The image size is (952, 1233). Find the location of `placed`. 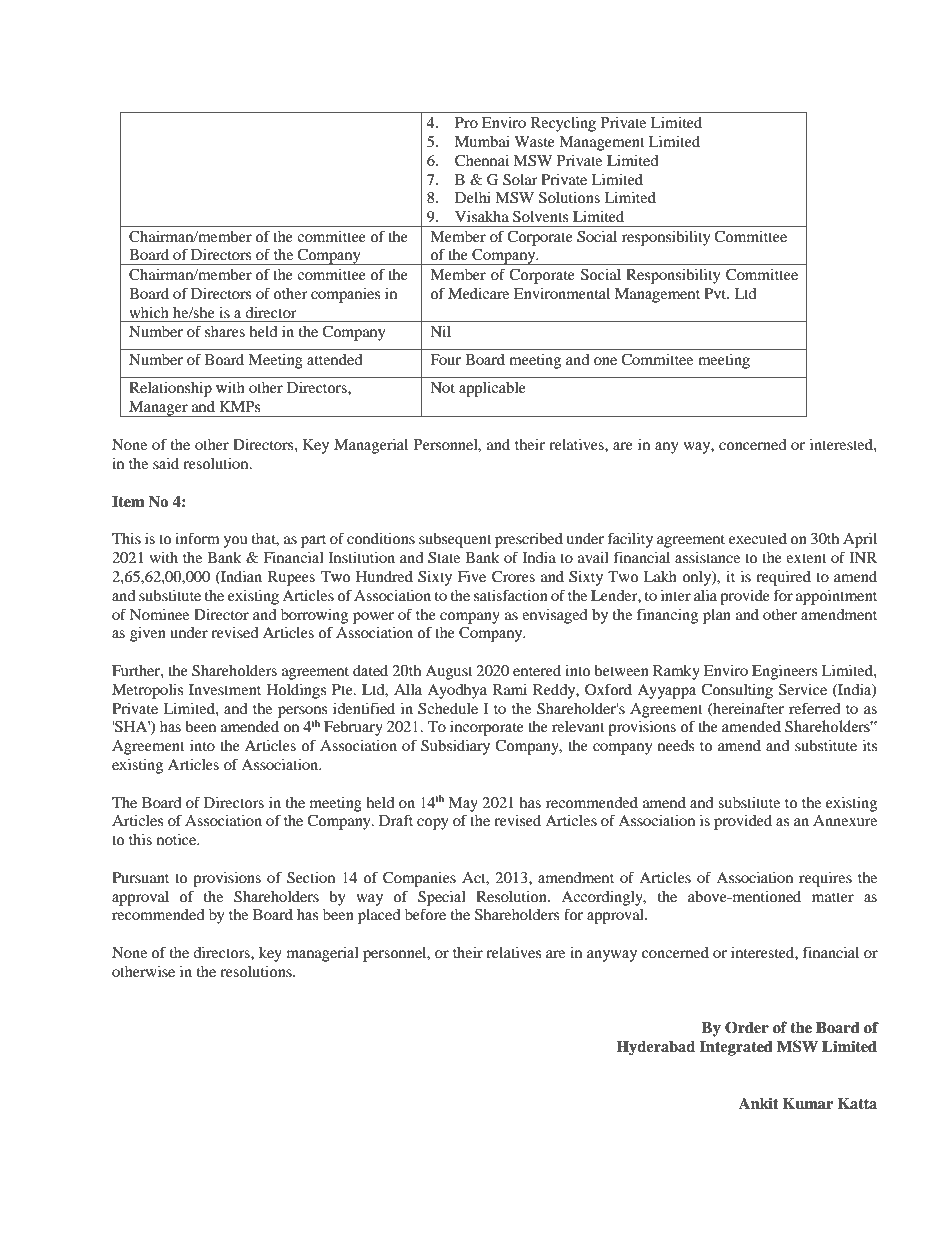

placed is located at coordinates (379, 916).
